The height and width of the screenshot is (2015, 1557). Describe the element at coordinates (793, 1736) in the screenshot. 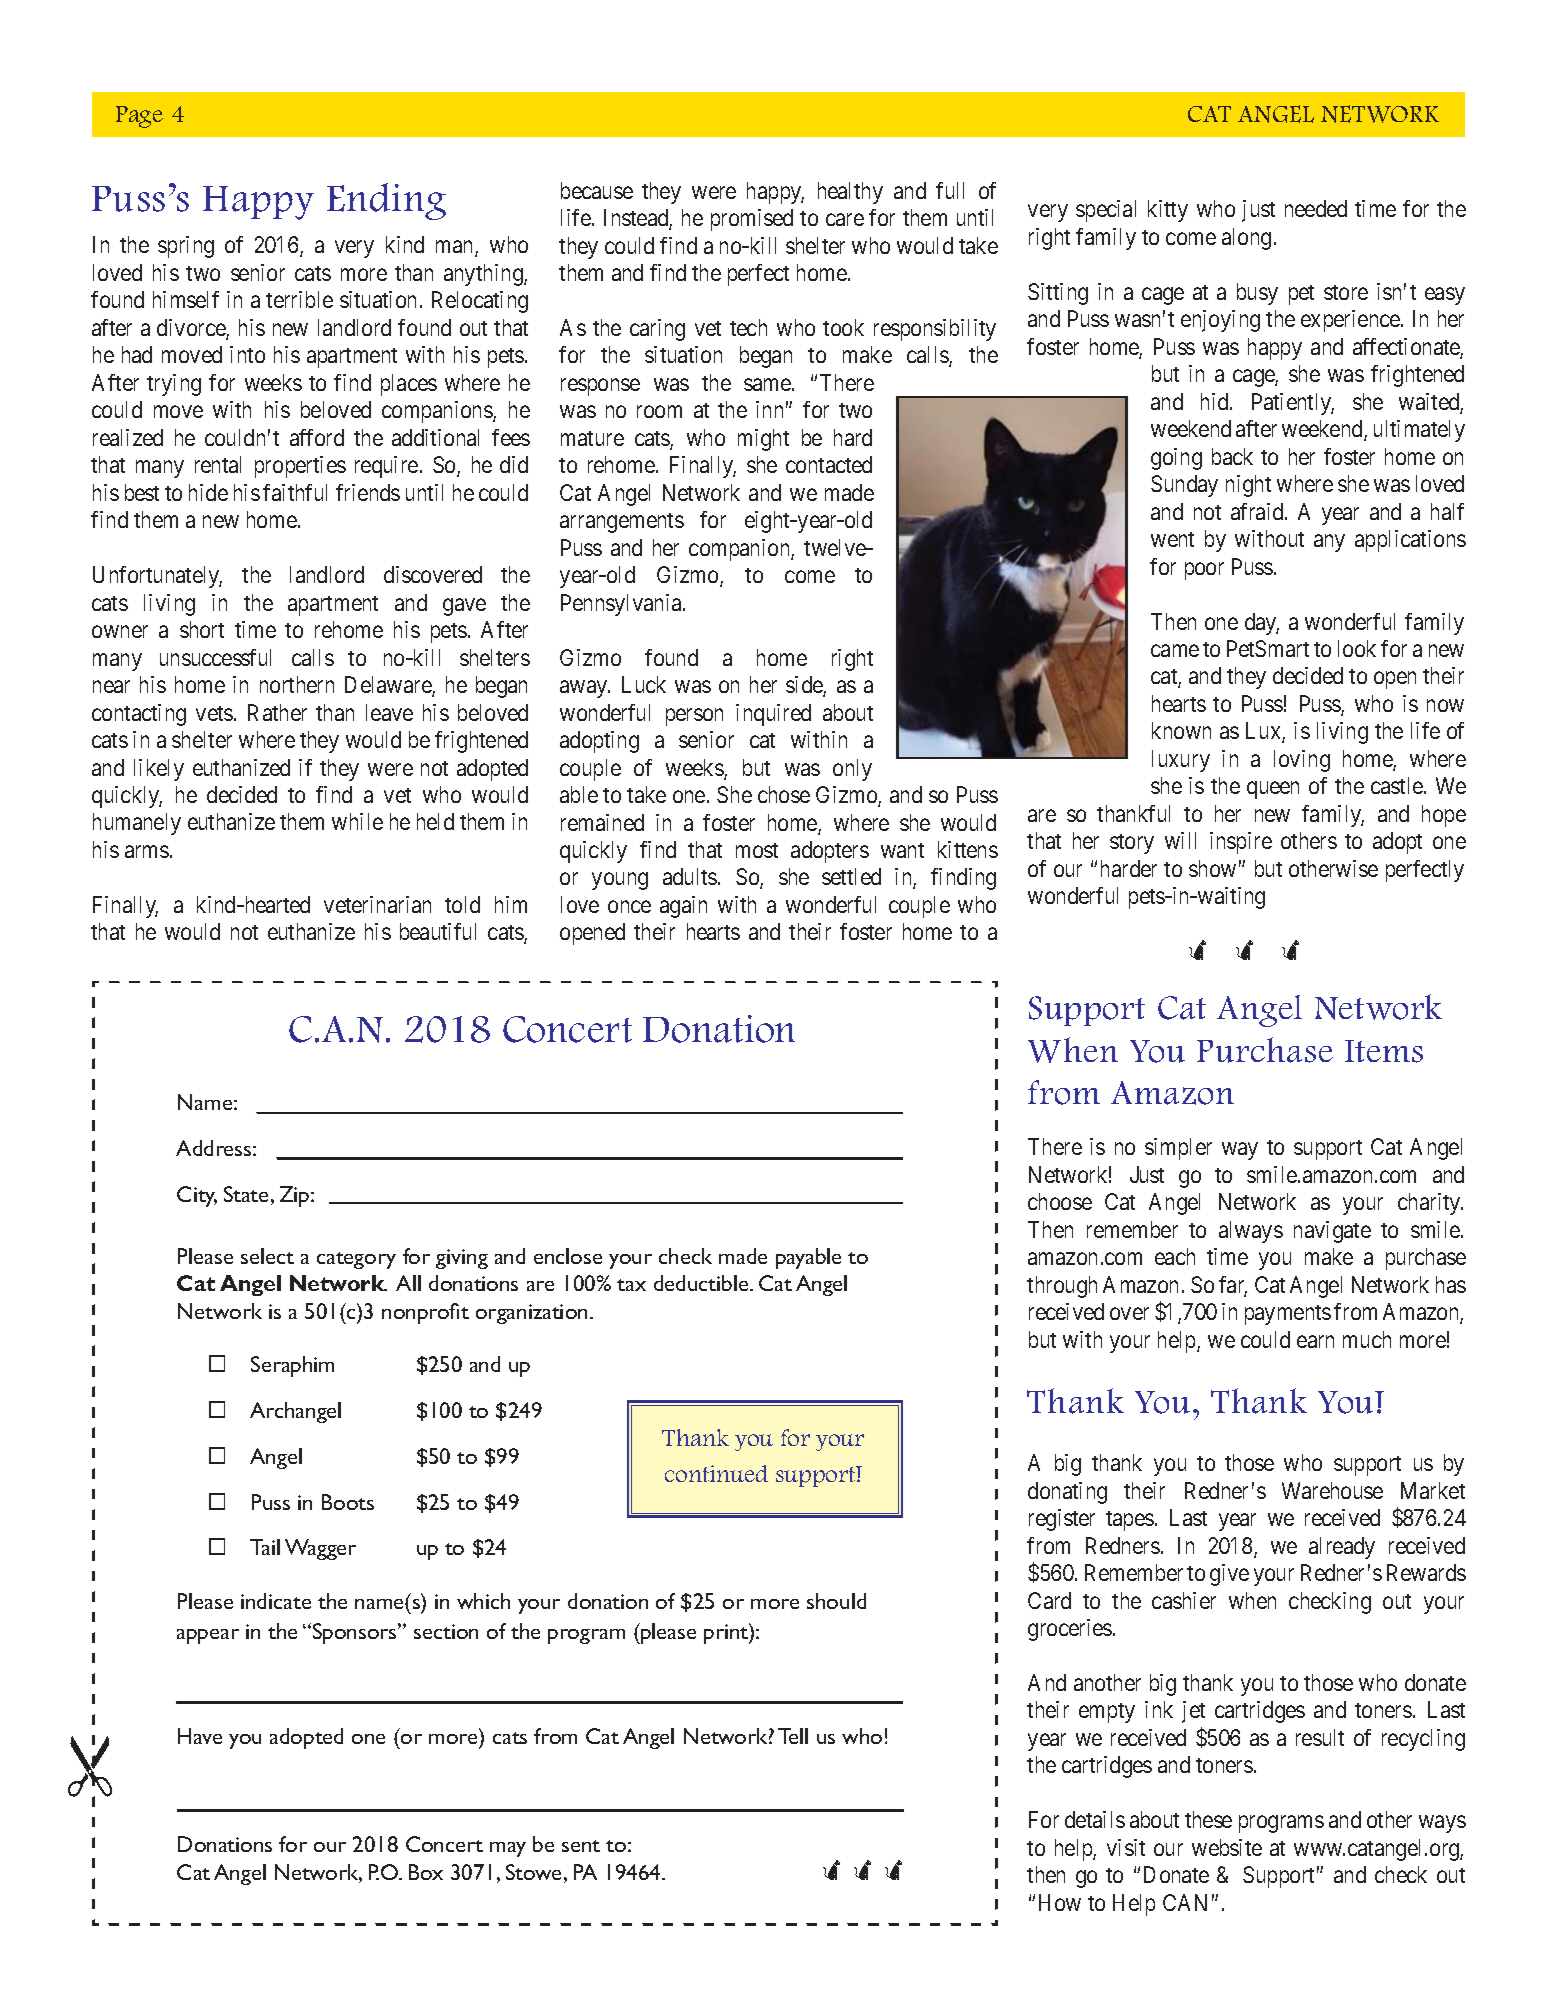

I see `Tell` at that location.
